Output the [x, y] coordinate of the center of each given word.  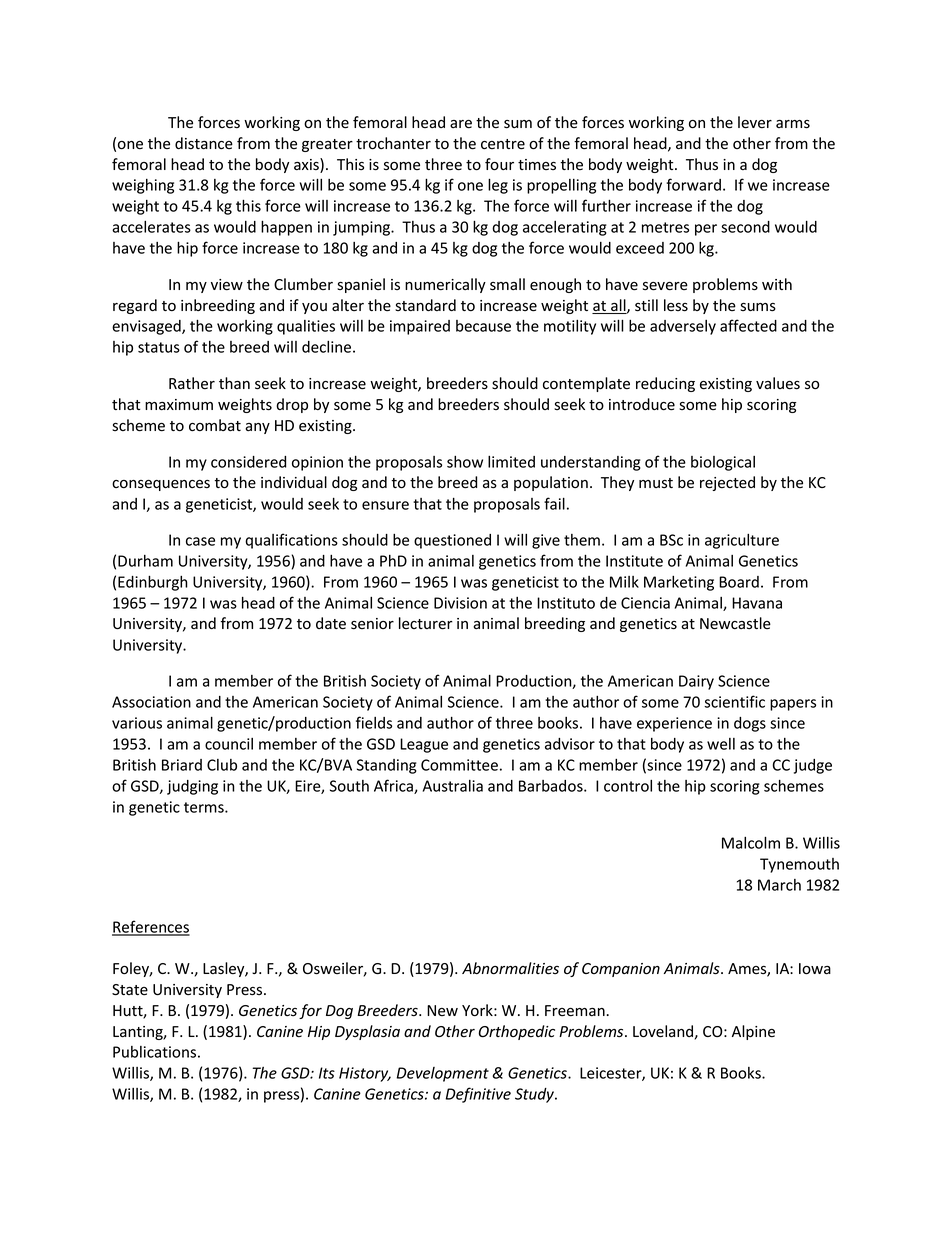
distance [204, 143]
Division [460, 603]
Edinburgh [153, 583]
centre [503, 144]
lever [755, 122]
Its [327, 1073]
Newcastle [735, 623]
